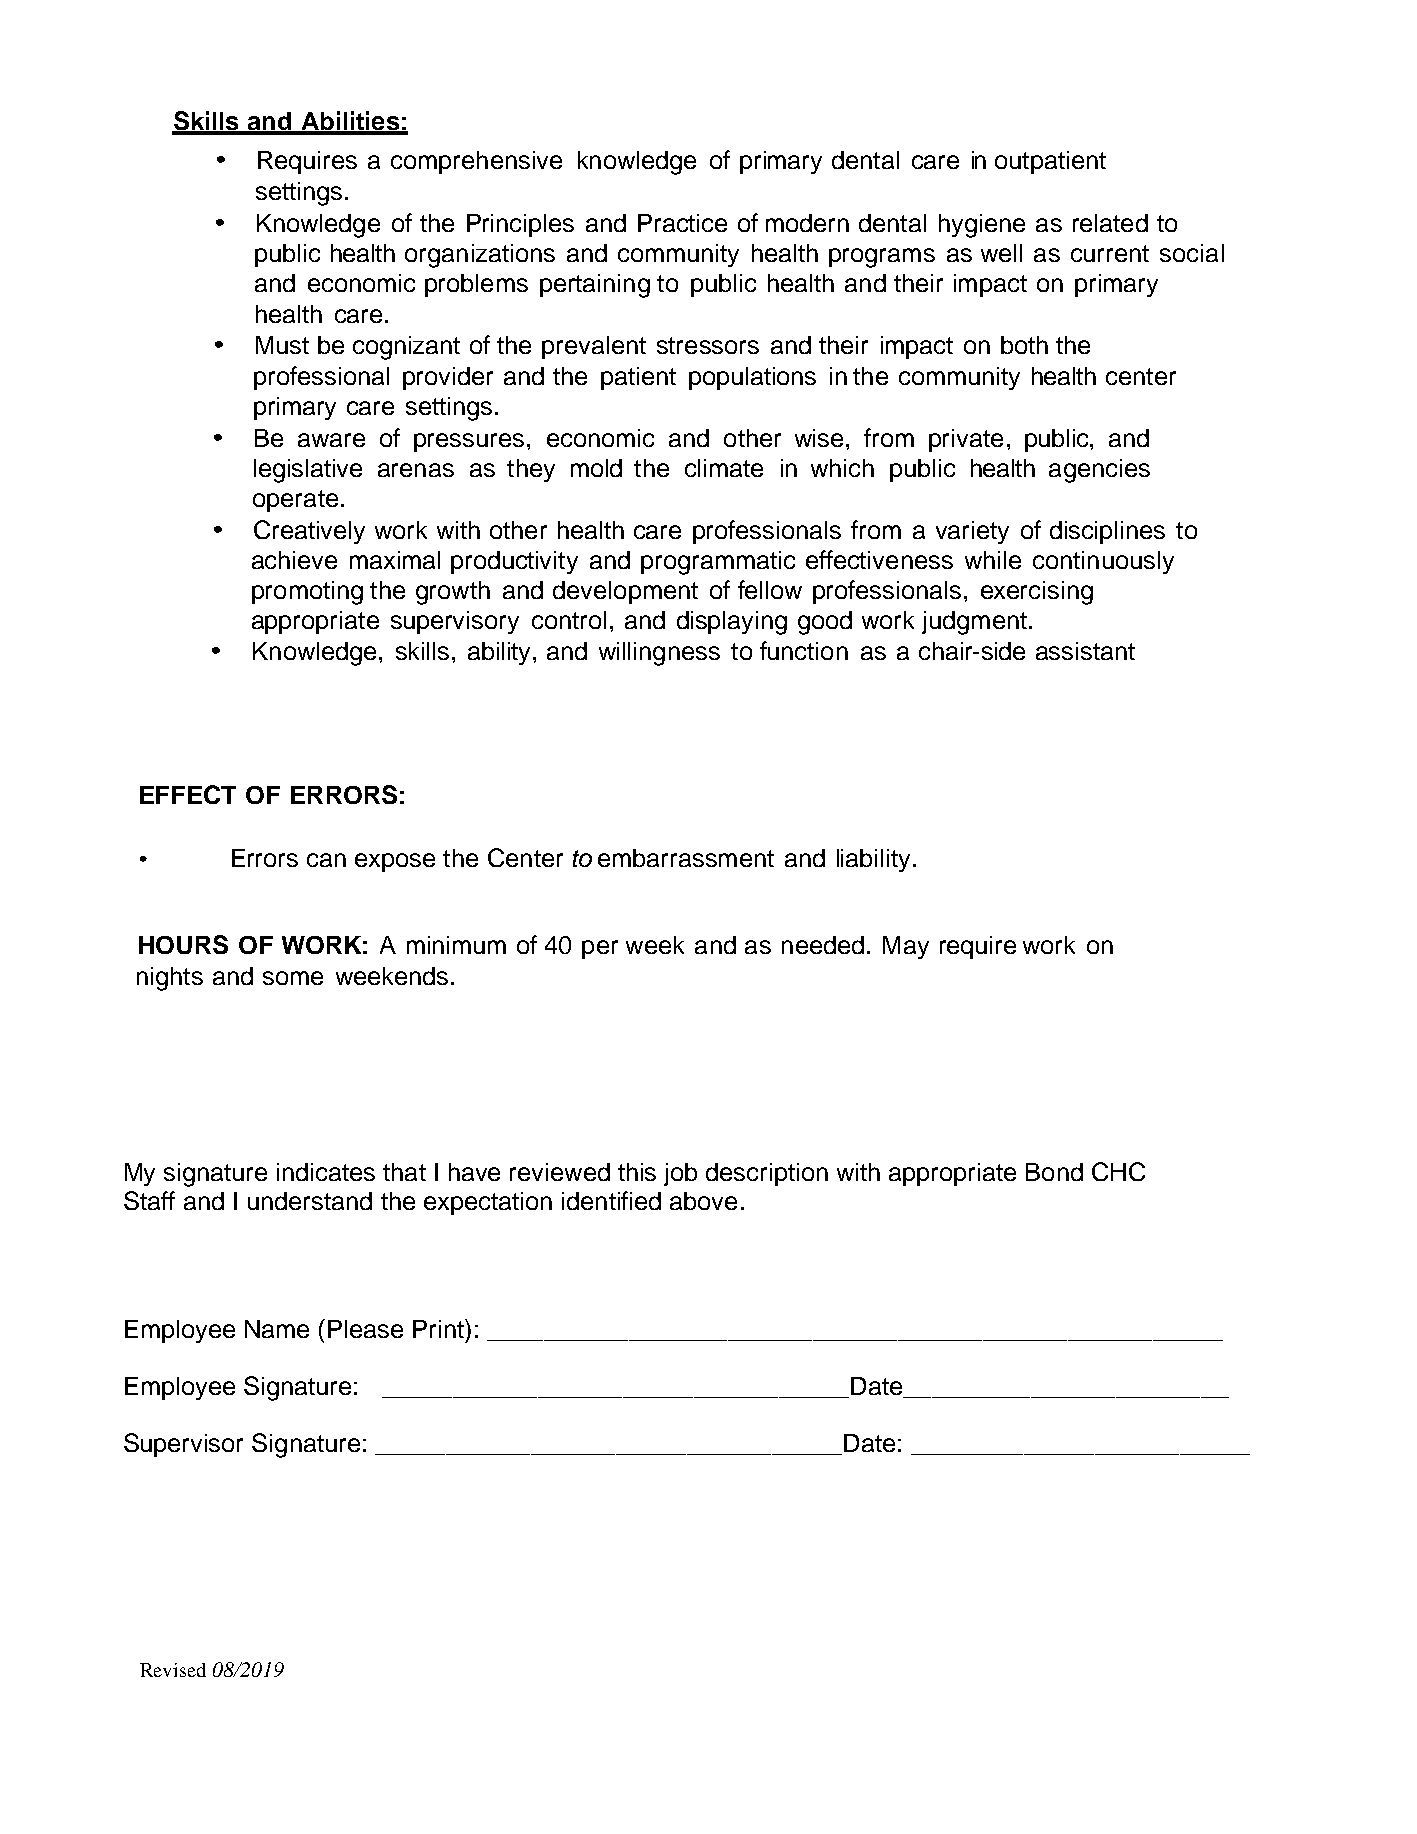  Describe the element at coordinates (1110, 223) in the page. I see `related` at that location.
